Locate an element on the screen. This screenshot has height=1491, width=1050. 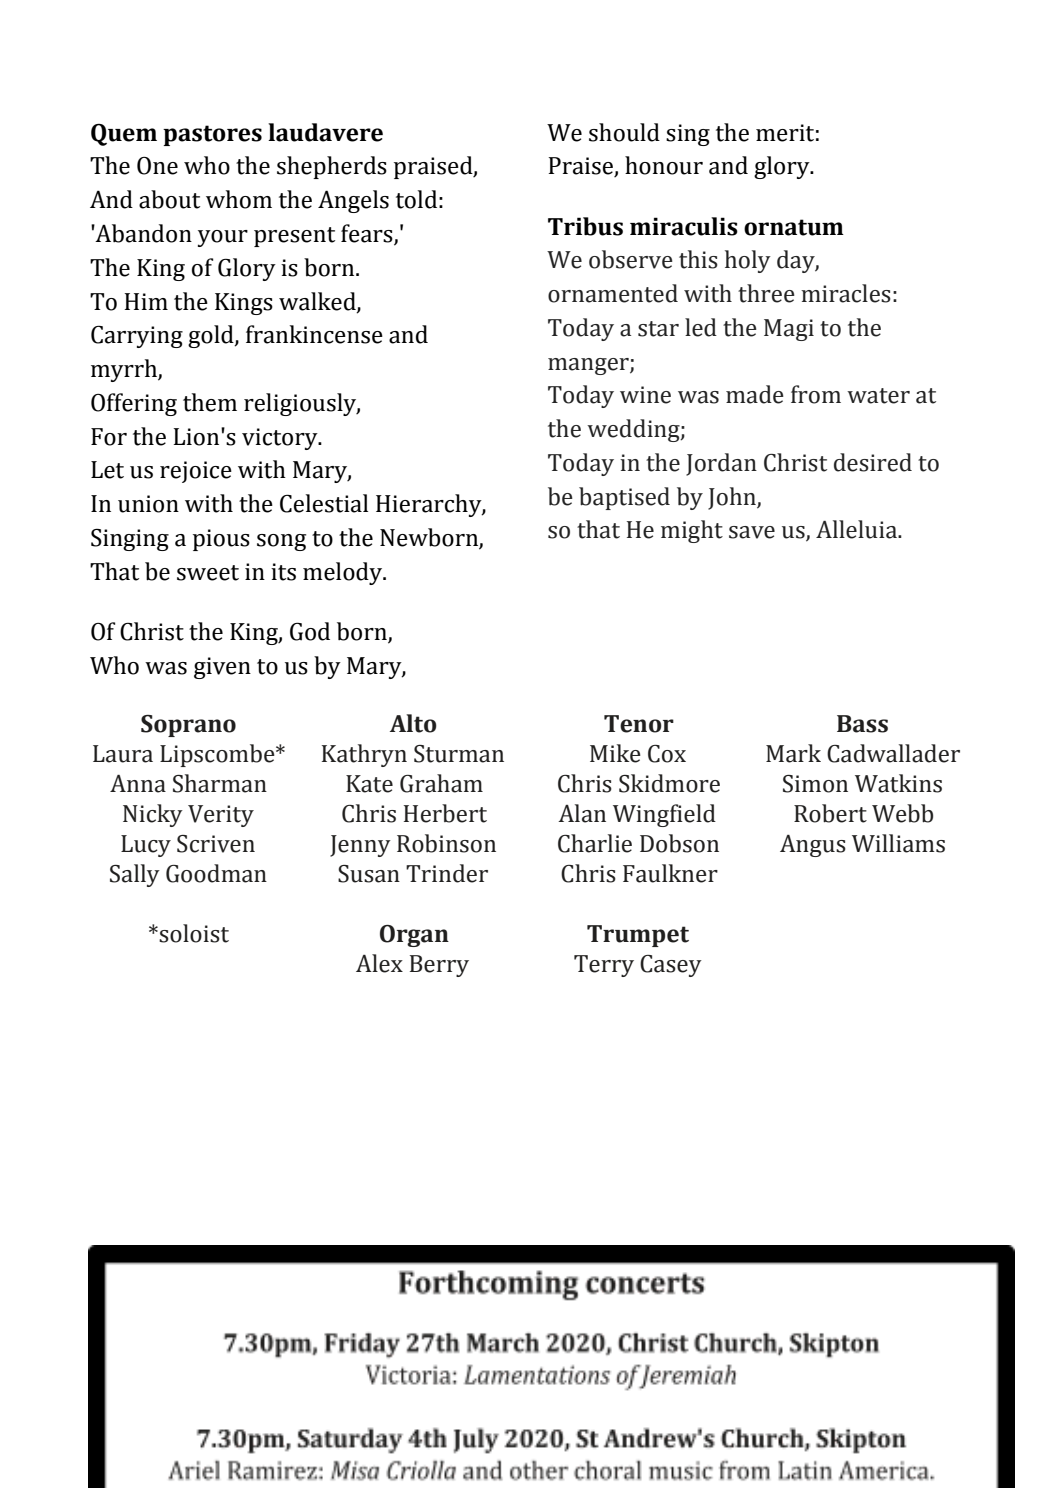
Soprano is located at coordinates (188, 726).
